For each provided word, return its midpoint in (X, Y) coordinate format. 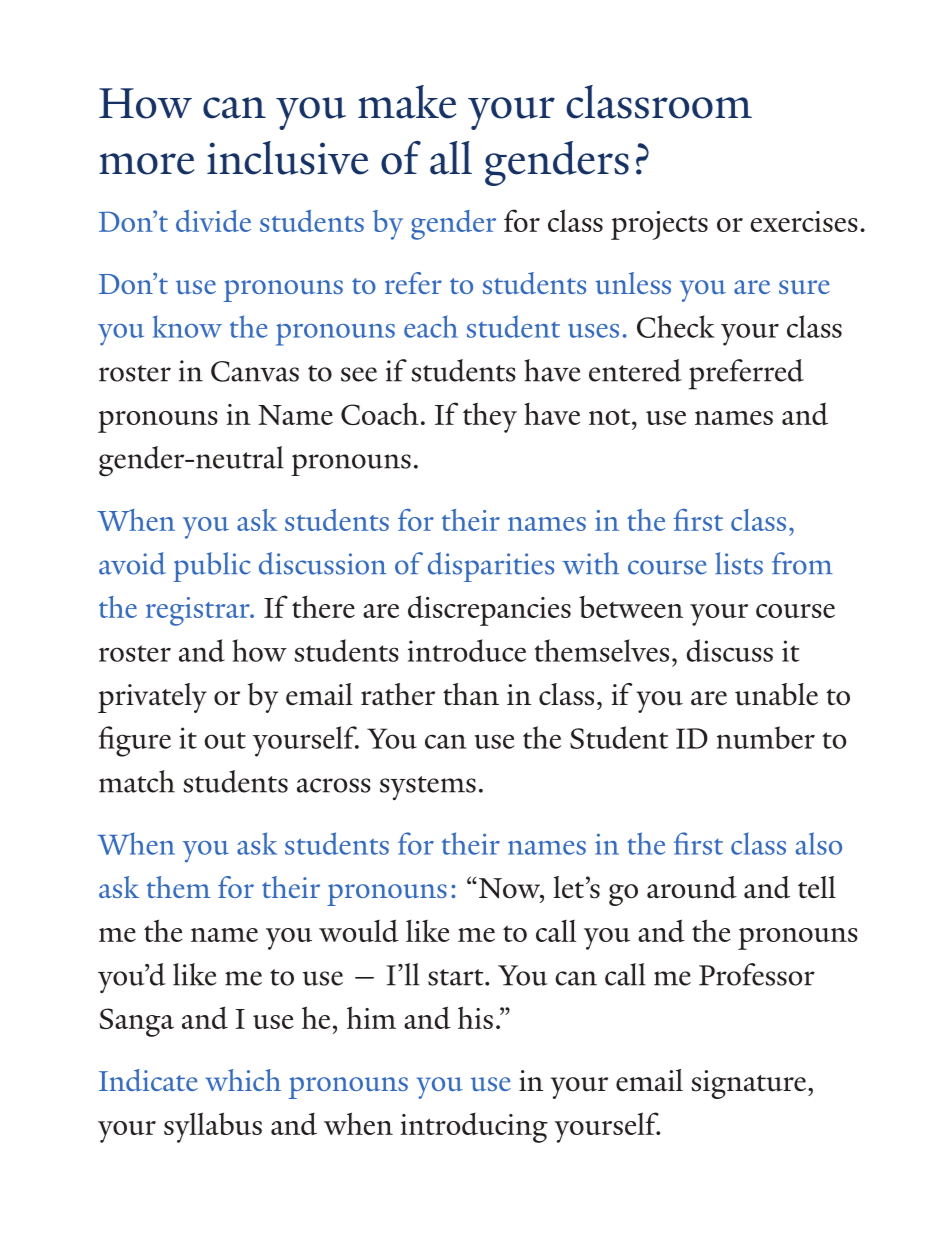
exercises (804, 221)
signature (750, 1084)
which (243, 1080)
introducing (474, 1128)
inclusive (287, 158)
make (407, 102)
